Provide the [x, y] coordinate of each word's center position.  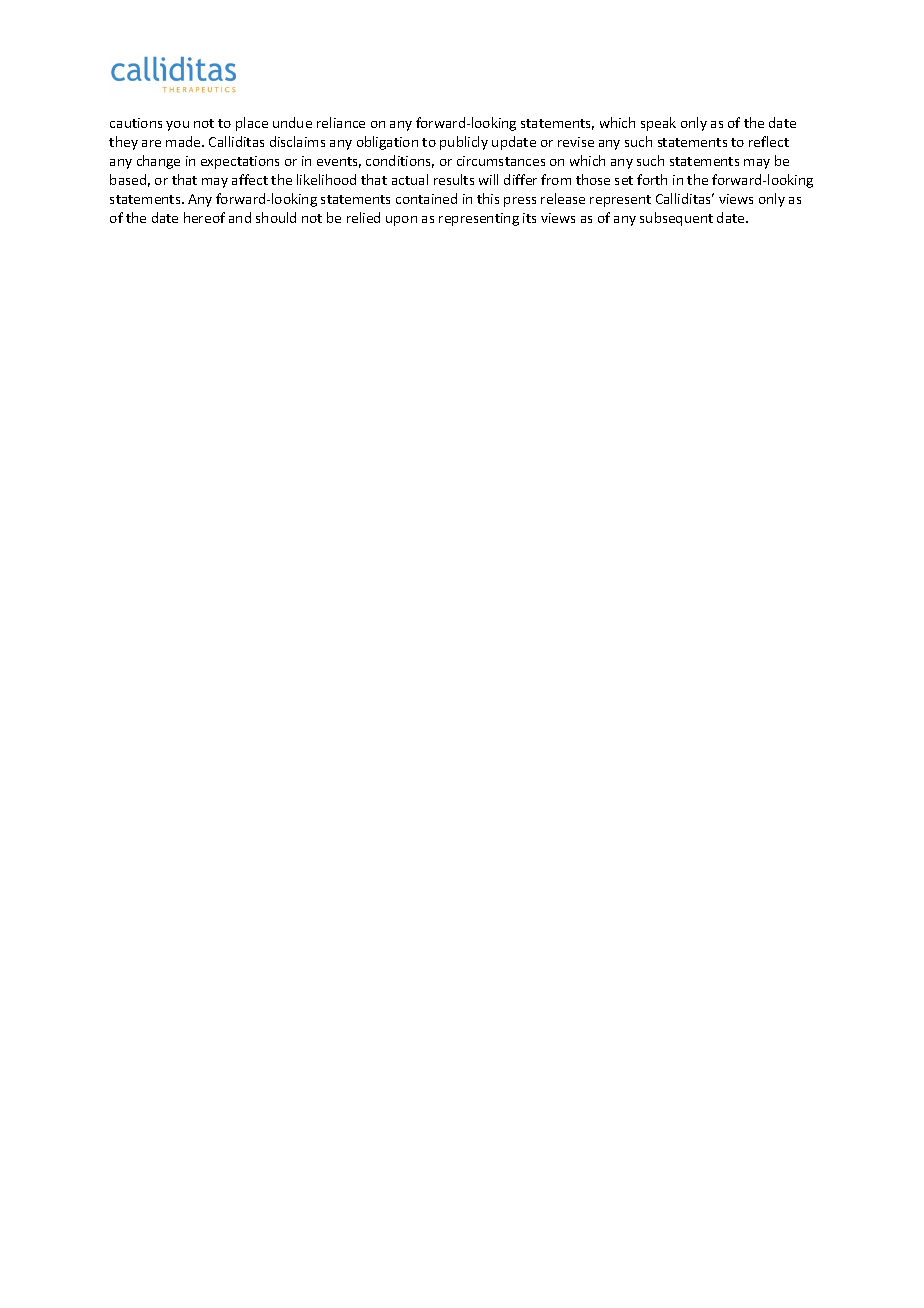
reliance [341, 122]
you [177, 126]
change [158, 162]
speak [658, 124]
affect [250, 179]
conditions [400, 161]
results [454, 179]
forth [652, 179]
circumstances [501, 161]
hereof [204, 217]
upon [401, 221]
